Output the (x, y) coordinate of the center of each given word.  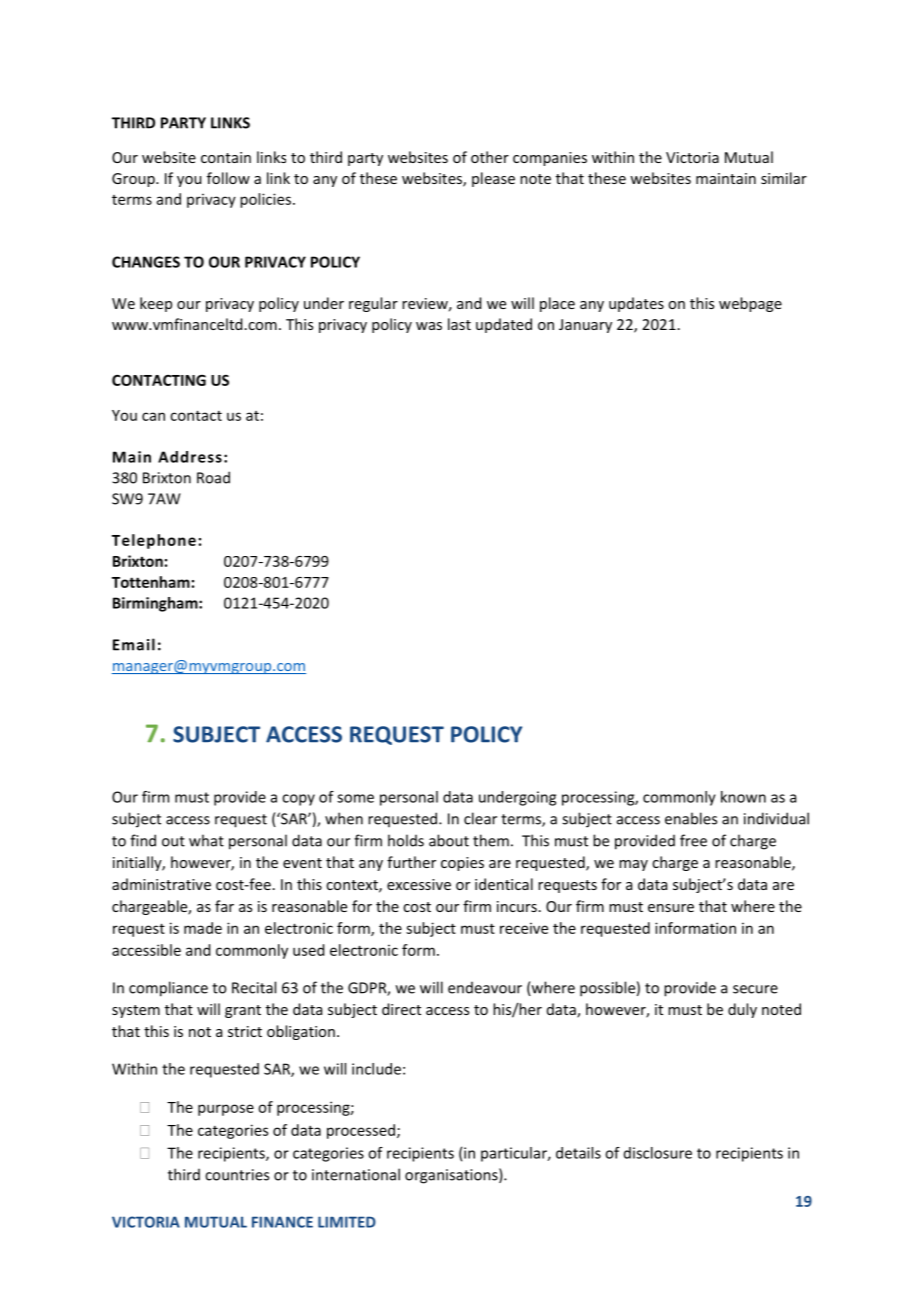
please (493, 179)
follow (228, 178)
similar (784, 178)
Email (134, 644)
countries (237, 1175)
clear (480, 818)
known (743, 797)
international (356, 1174)
